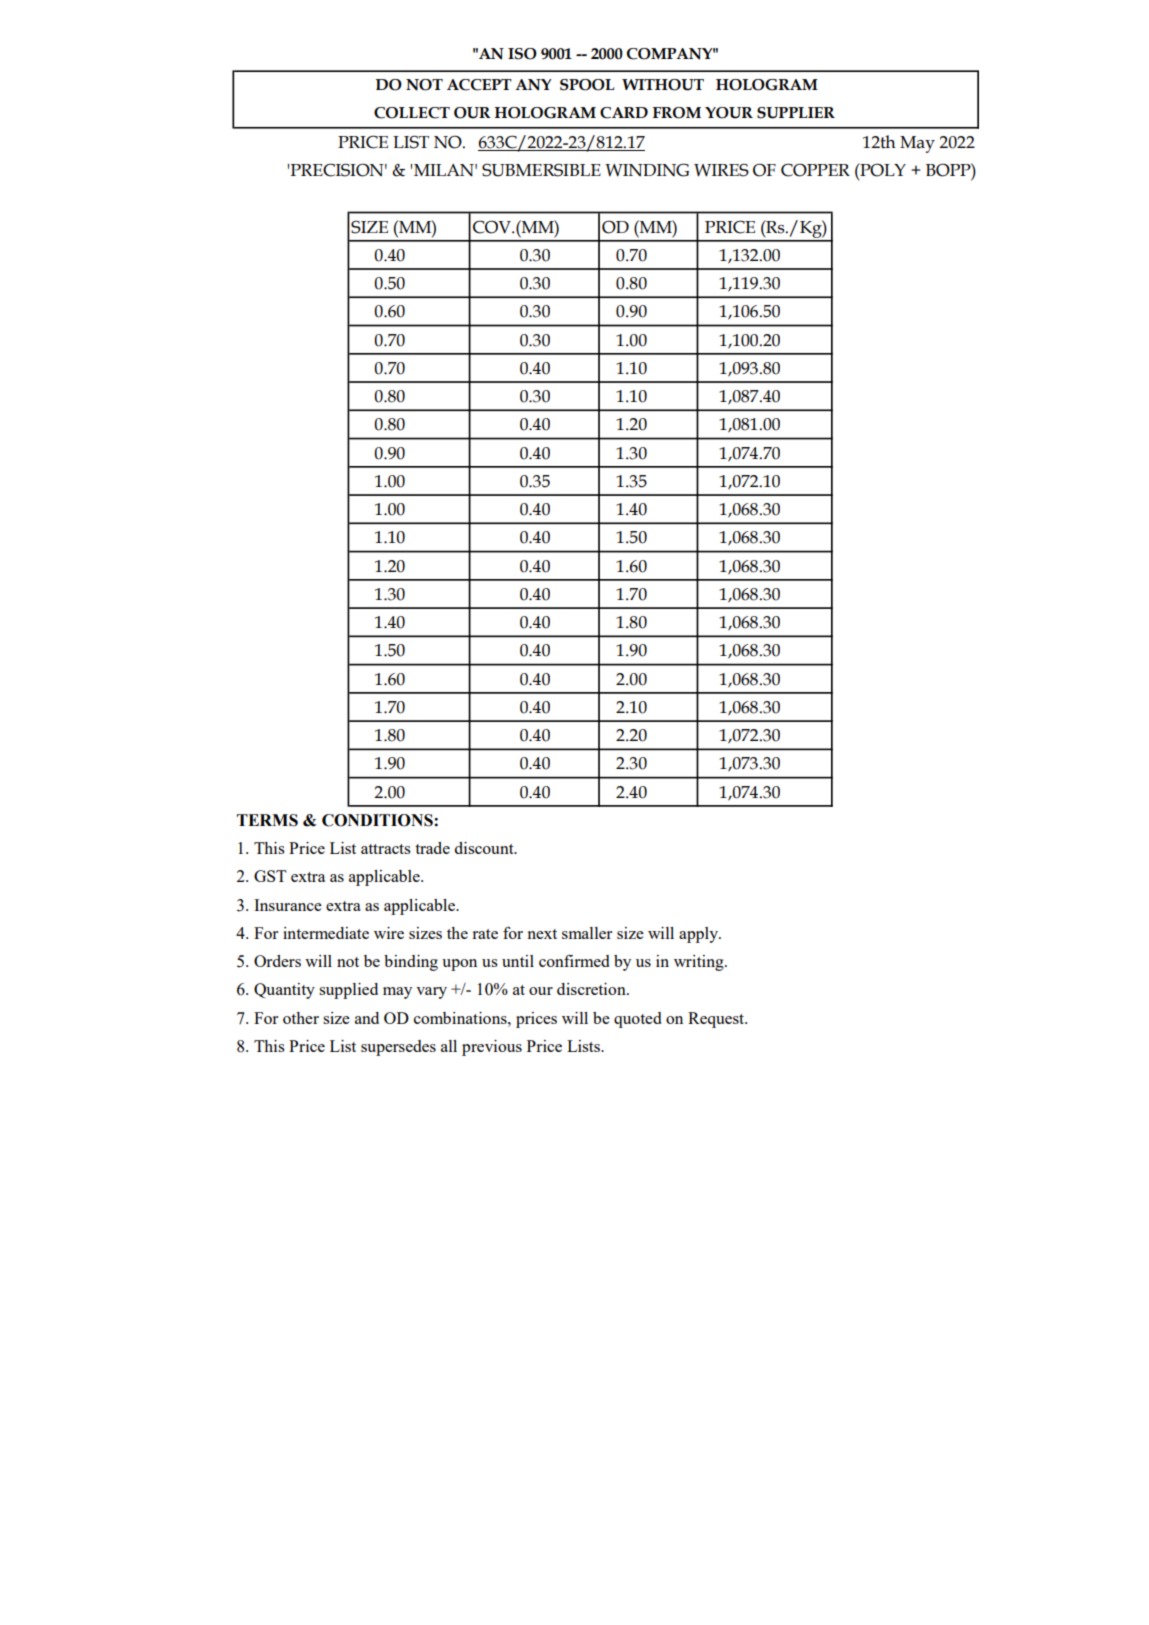 The image size is (1149, 1625). What do you see at coordinates (677, 113) in the screenshot?
I see `FROM` at bounding box center [677, 113].
